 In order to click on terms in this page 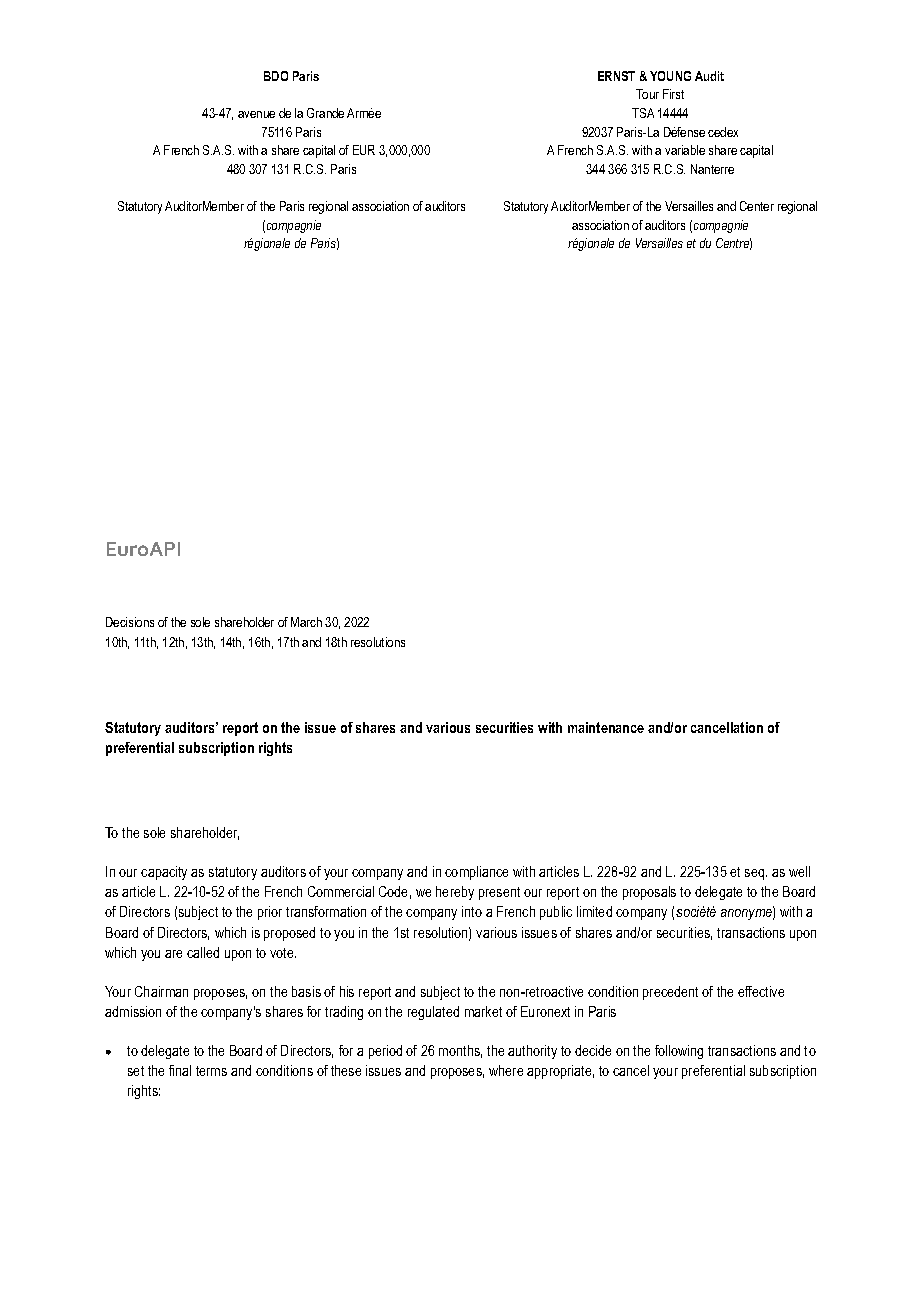, I will do `click(211, 1071)`.
